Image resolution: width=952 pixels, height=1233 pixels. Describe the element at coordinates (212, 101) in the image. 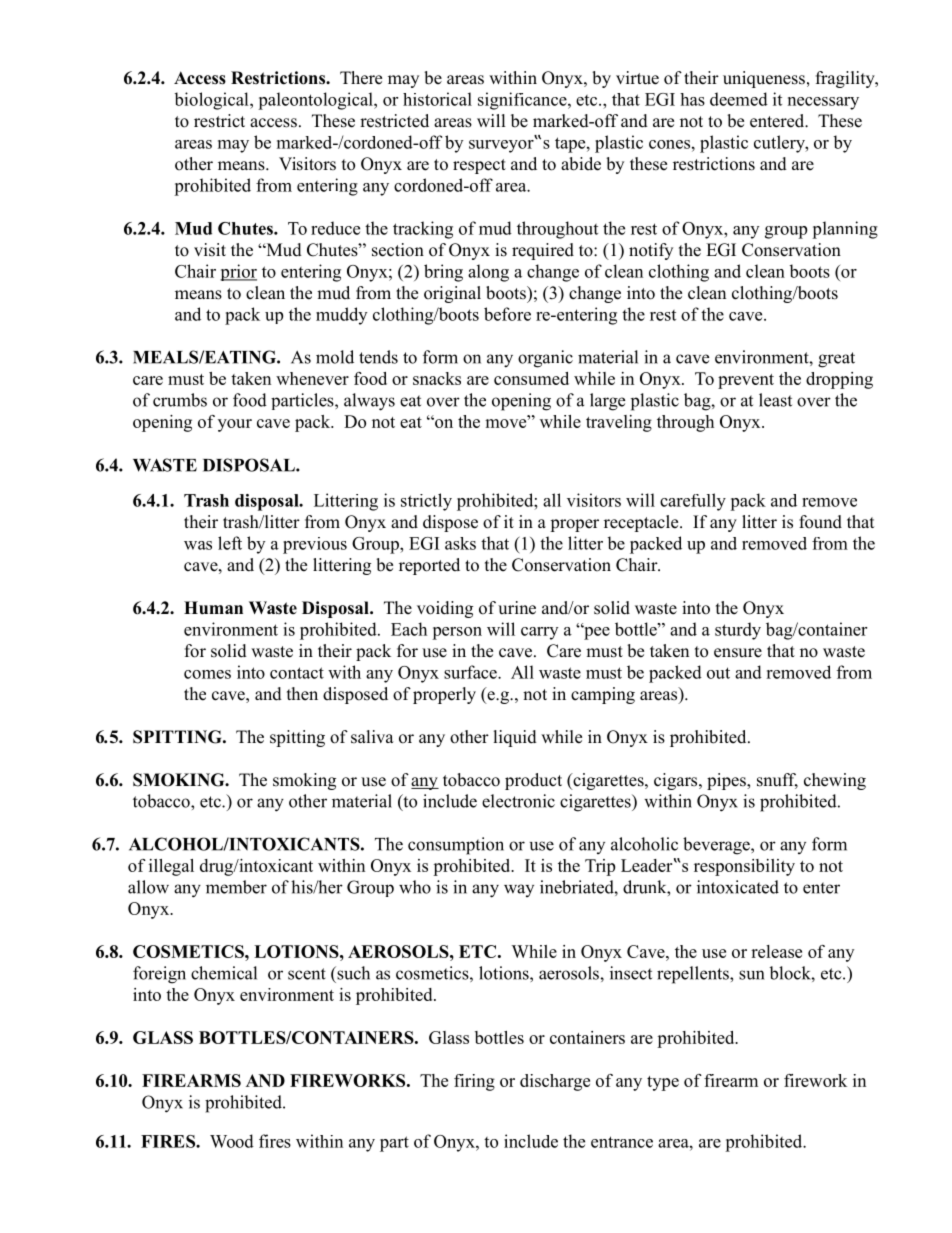

I see `biological` at that location.
